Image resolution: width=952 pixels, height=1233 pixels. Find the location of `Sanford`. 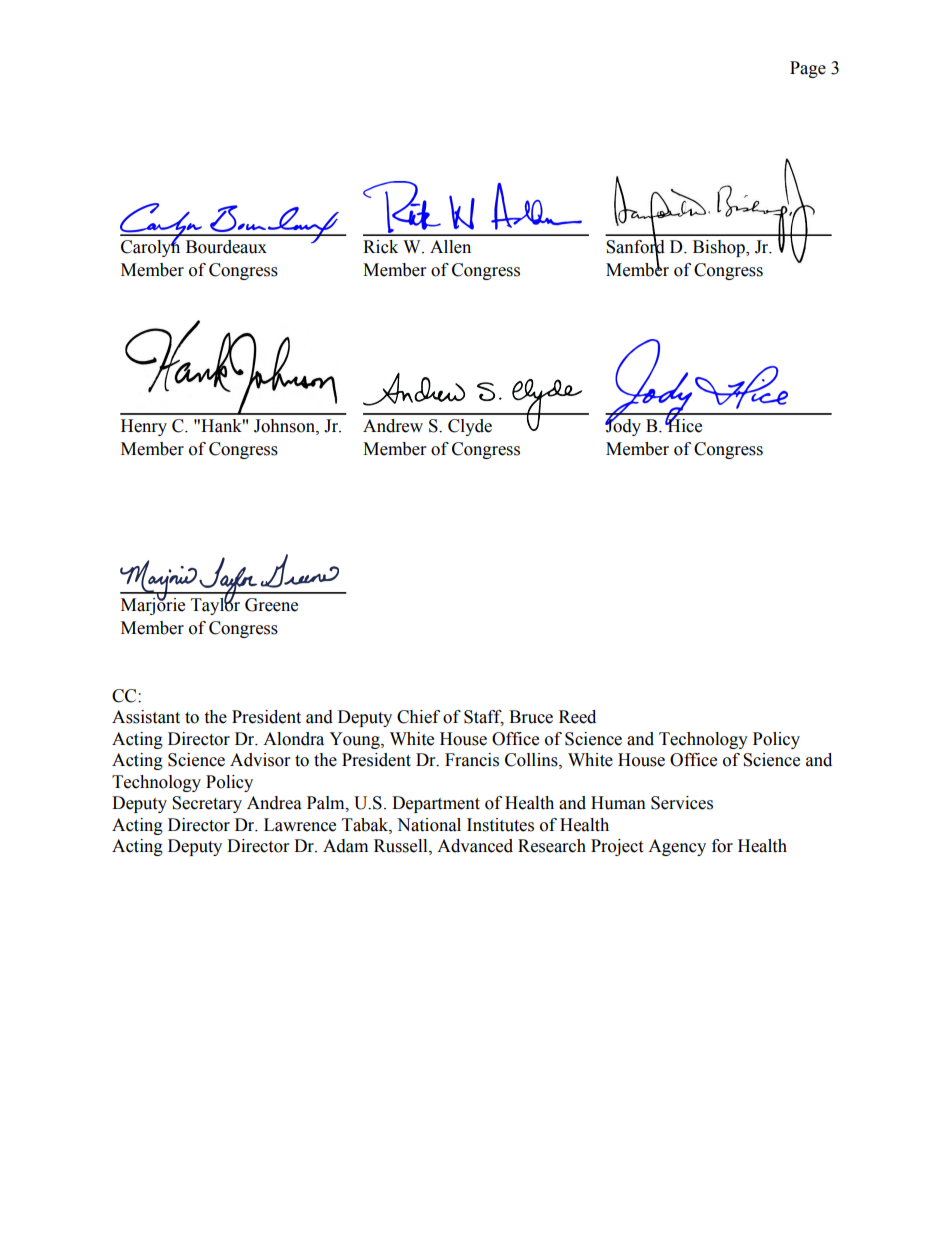

Sanford is located at coordinates (635, 247).
